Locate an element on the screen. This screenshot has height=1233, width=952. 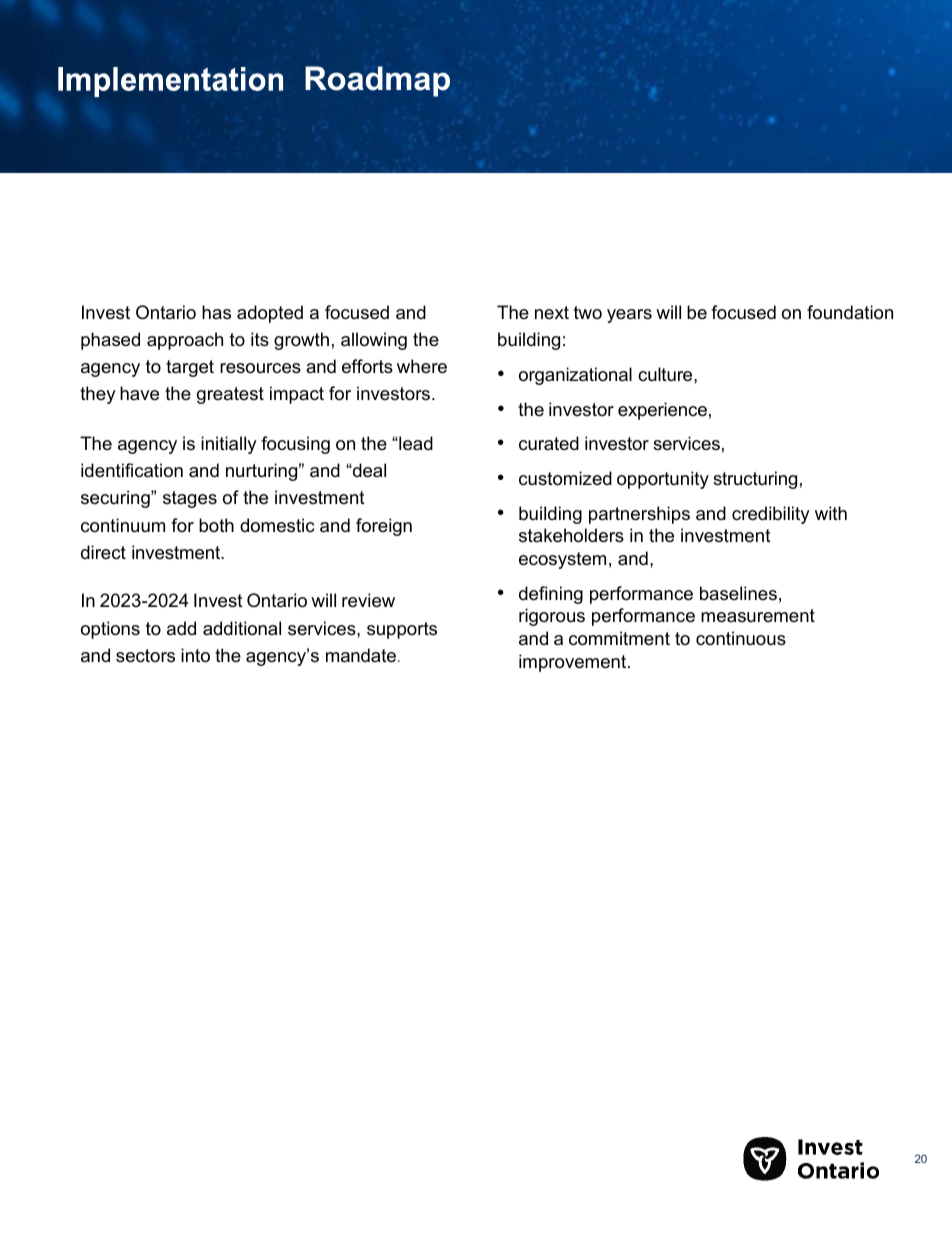
foundation is located at coordinates (850, 312).
